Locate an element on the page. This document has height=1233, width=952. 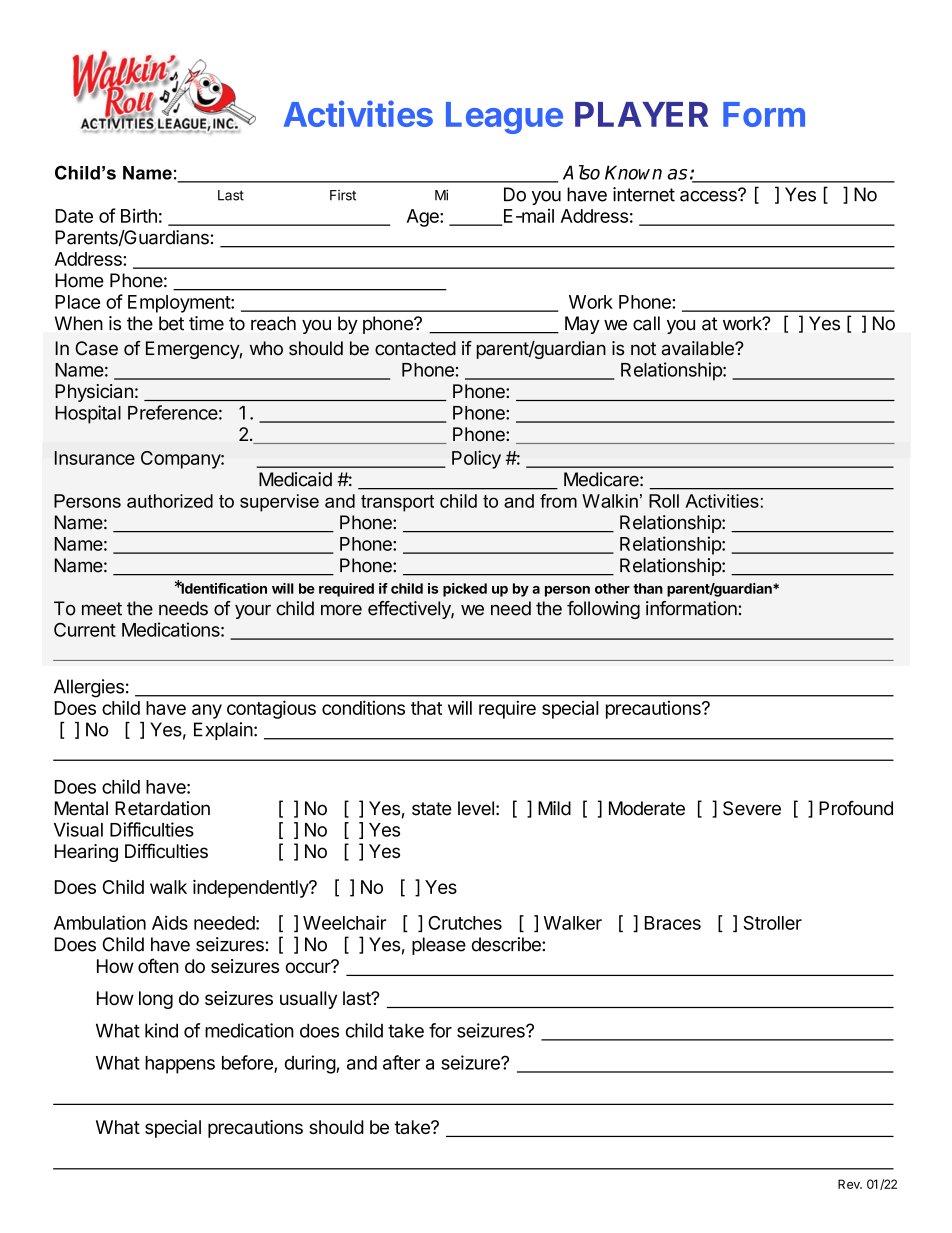
Rev is located at coordinates (850, 1184).
